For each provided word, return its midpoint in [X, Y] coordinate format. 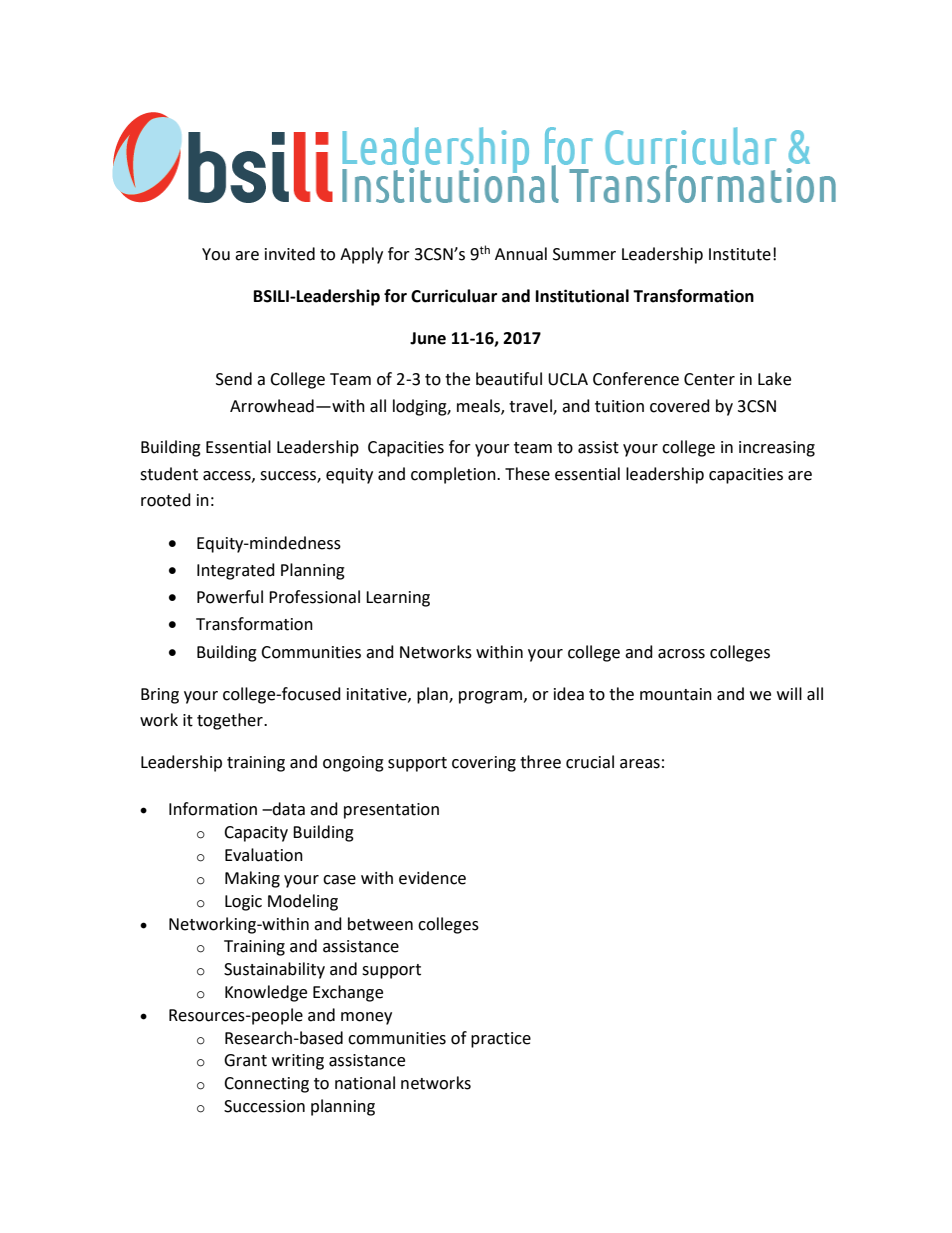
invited [290, 254]
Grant [245, 1060]
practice [501, 1040]
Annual [521, 254]
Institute [740, 254]
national [365, 1083]
